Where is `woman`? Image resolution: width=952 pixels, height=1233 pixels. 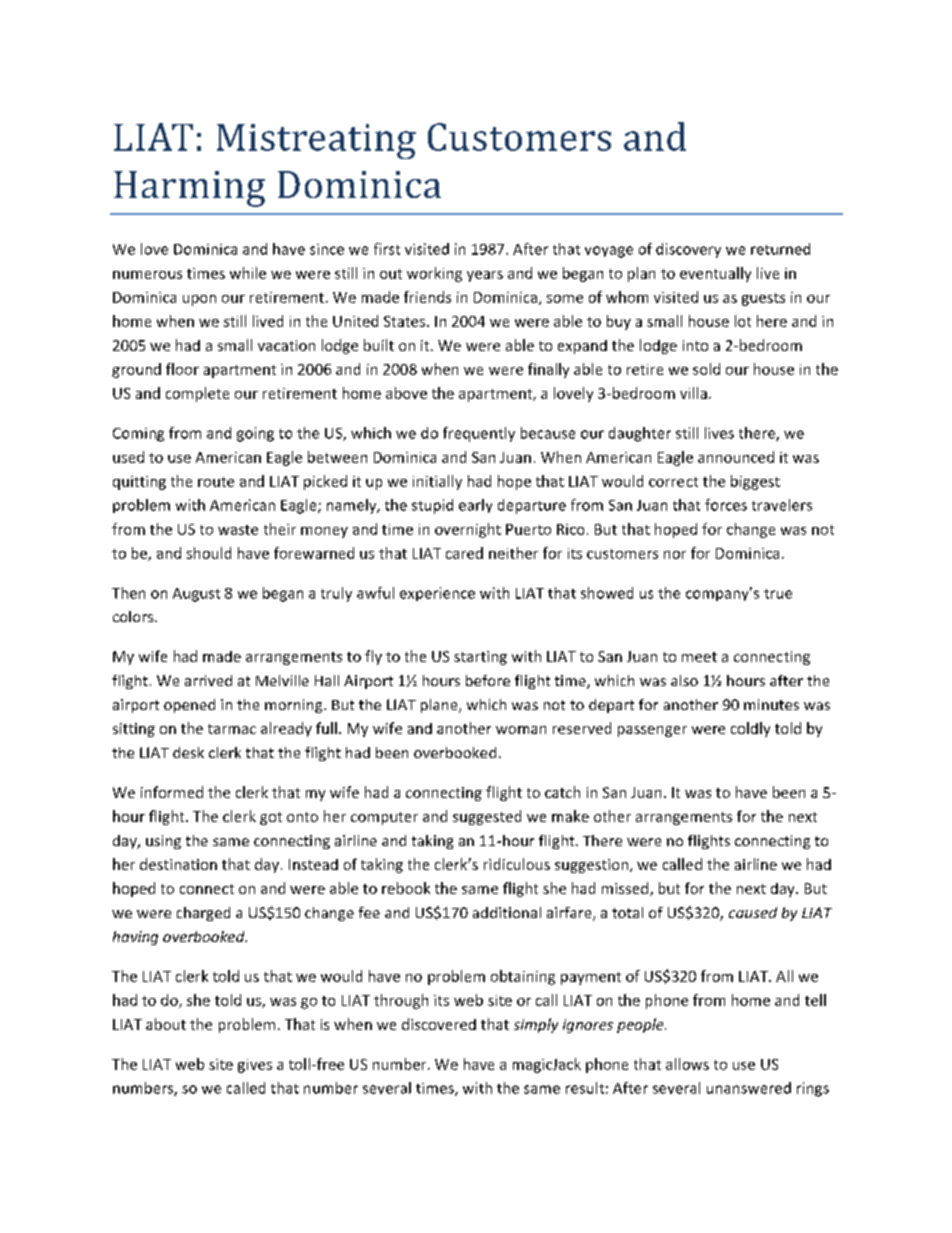 woman is located at coordinates (521, 730).
